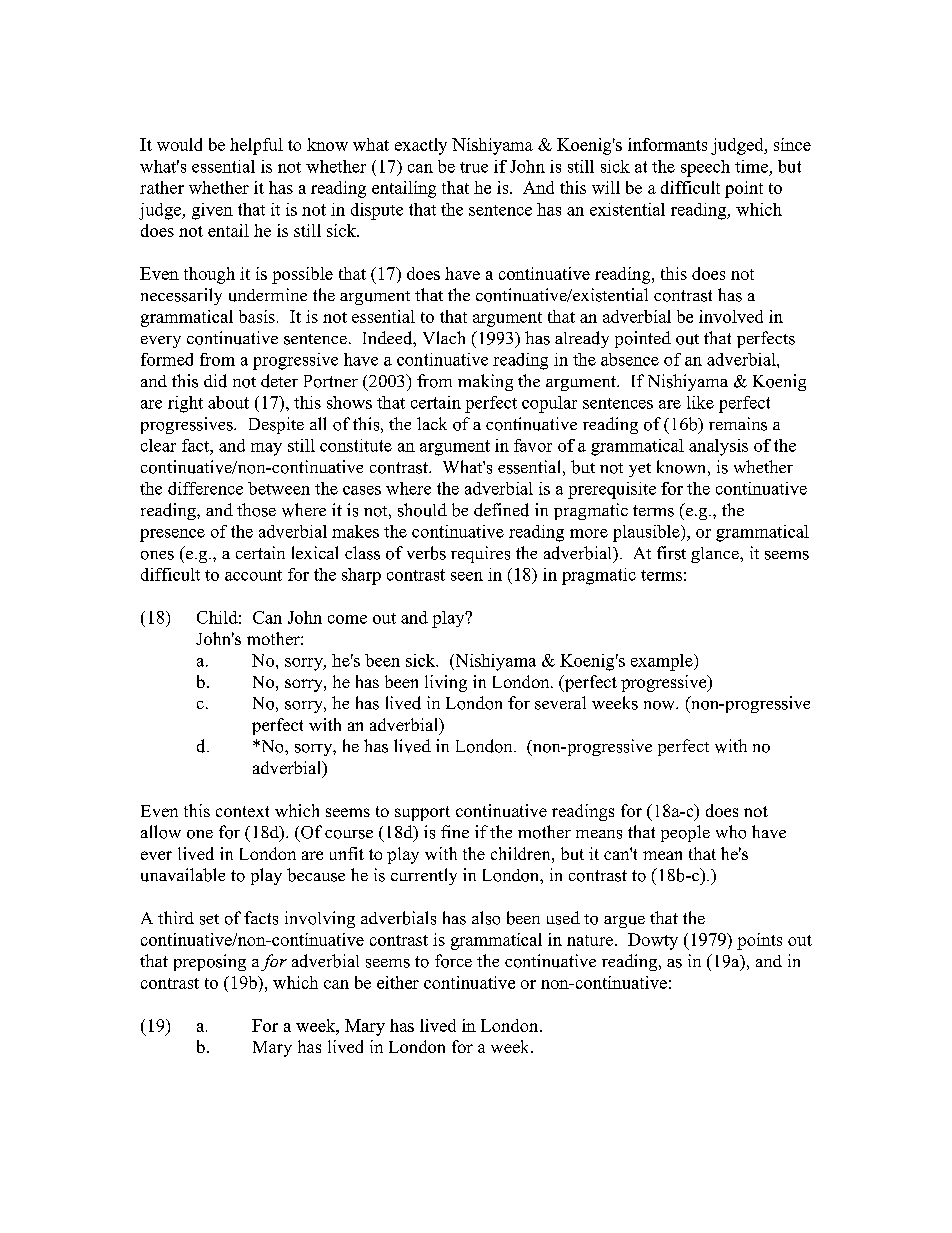  I want to click on helpful, so click(256, 146).
